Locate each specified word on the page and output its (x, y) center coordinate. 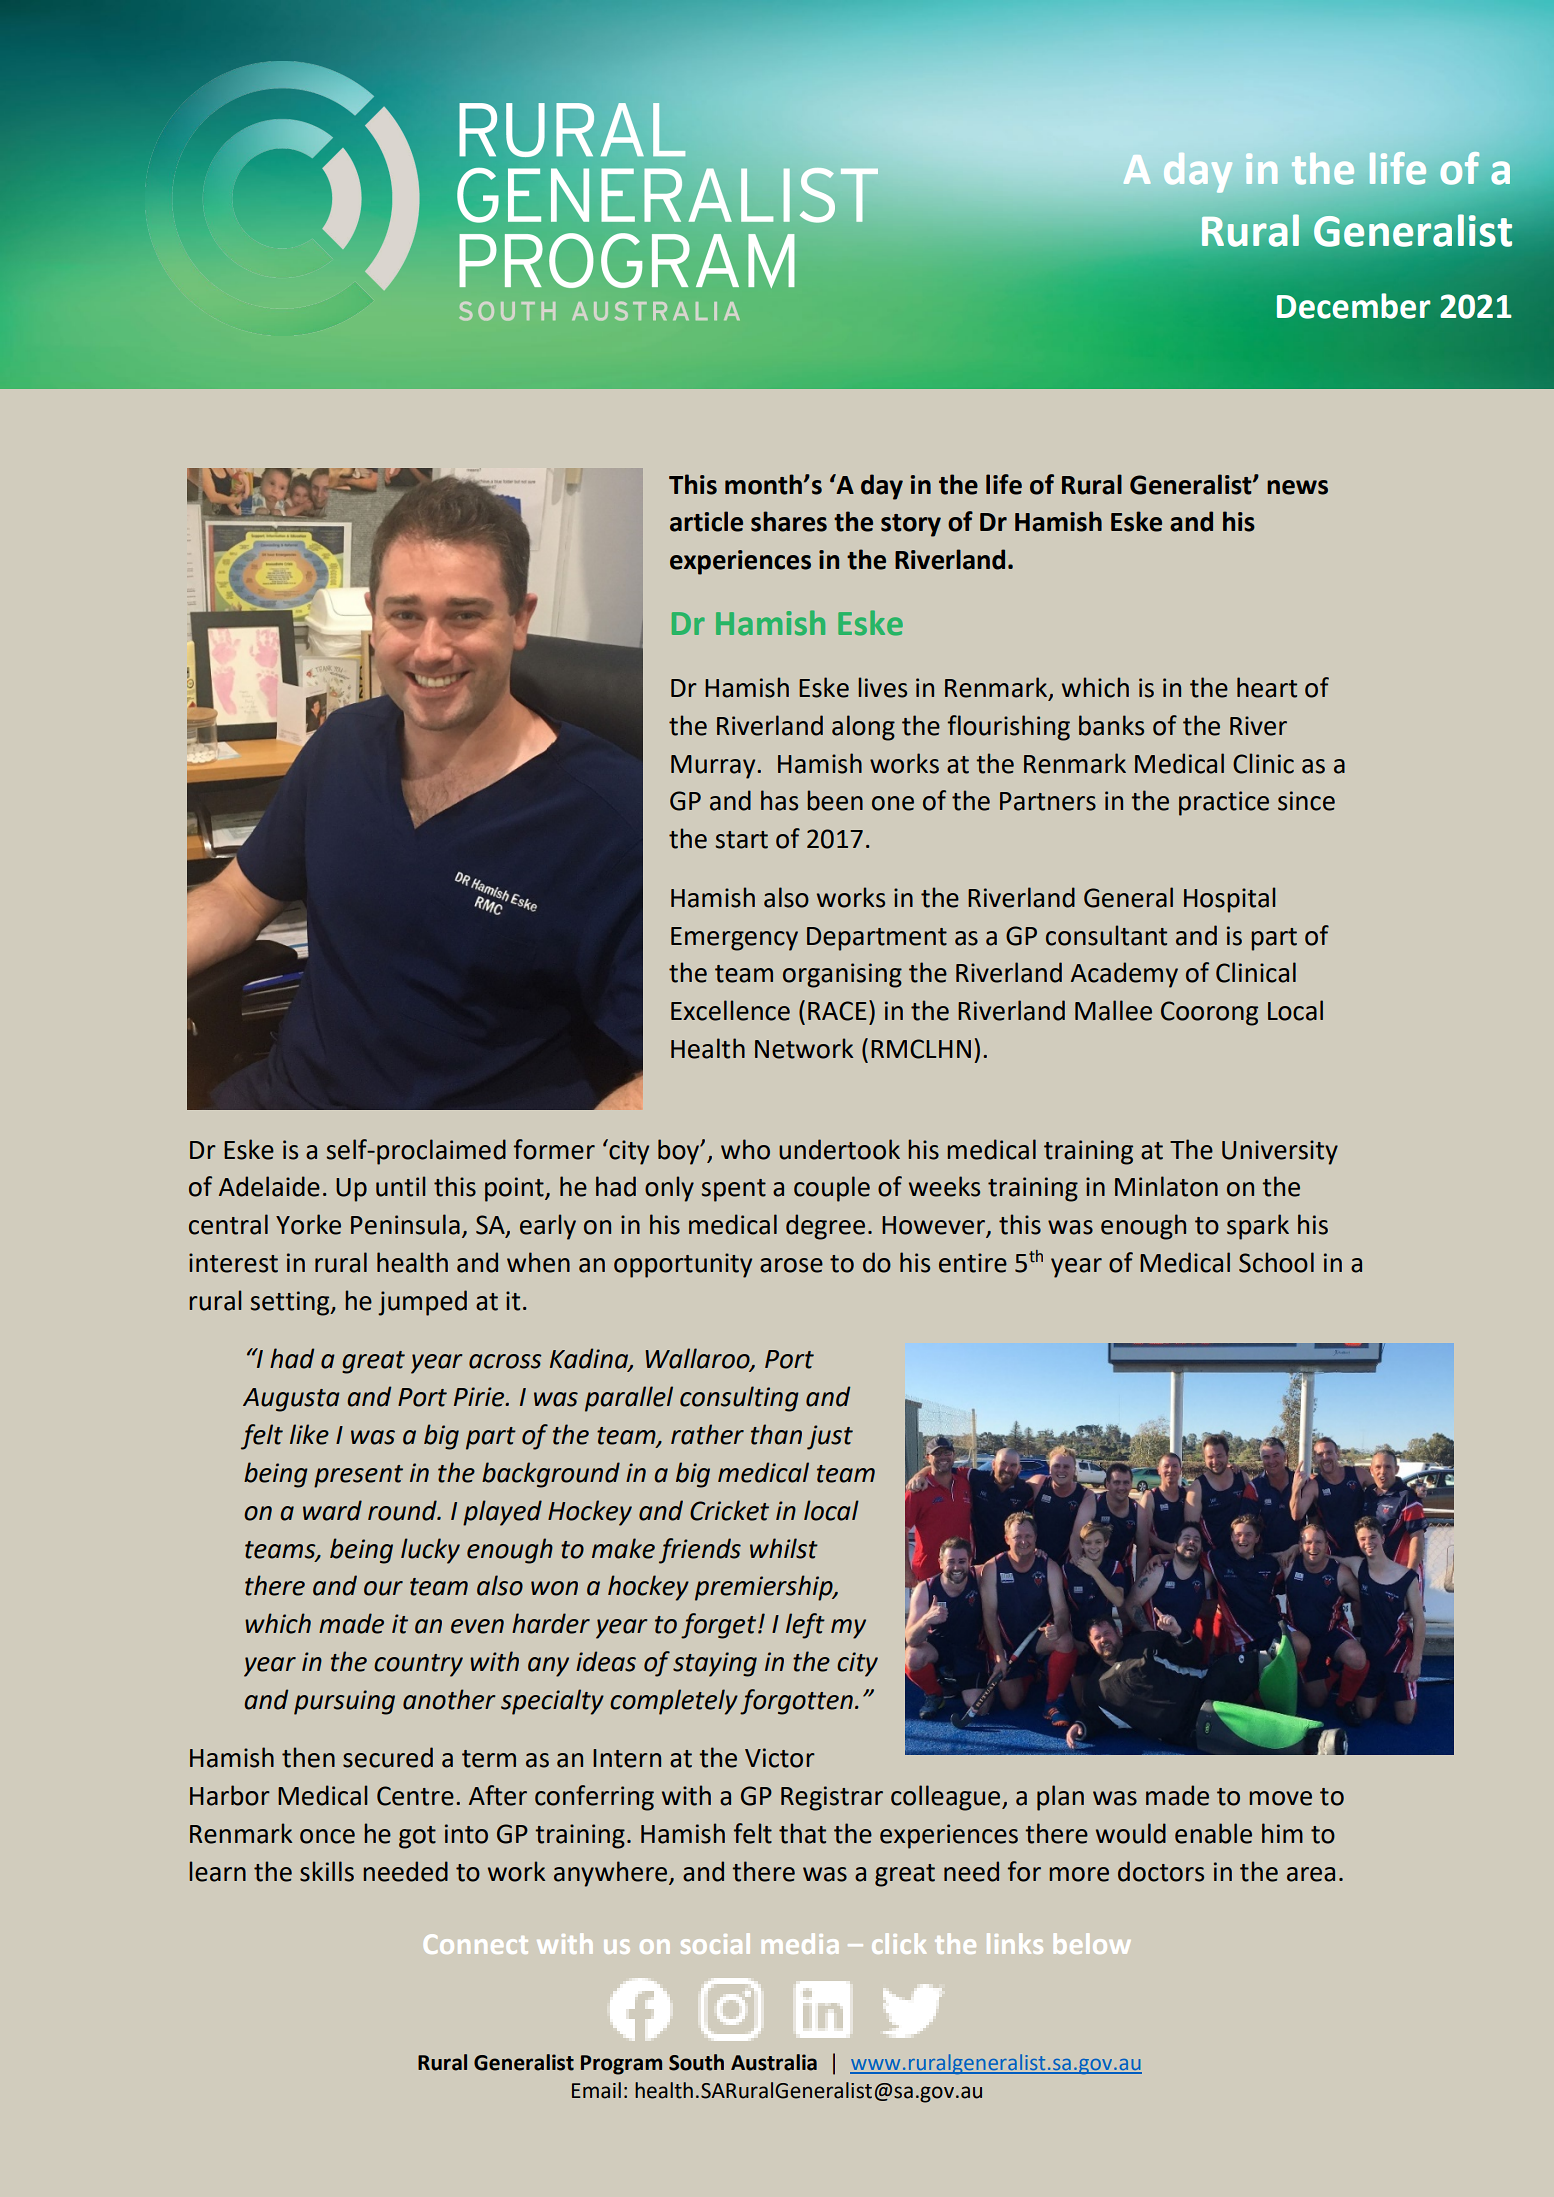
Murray (714, 767)
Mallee (1113, 1010)
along (863, 728)
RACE (837, 1011)
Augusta (291, 1400)
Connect (476, 1944)
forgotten (796, 1702)
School (1276, 1262)
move (1280, 1798)
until (400, 1186)
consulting (739, 1399)
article (706, 521)
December (1354, 306)
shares (789, 521)
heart (1267, 687)
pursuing (344, 1702)
